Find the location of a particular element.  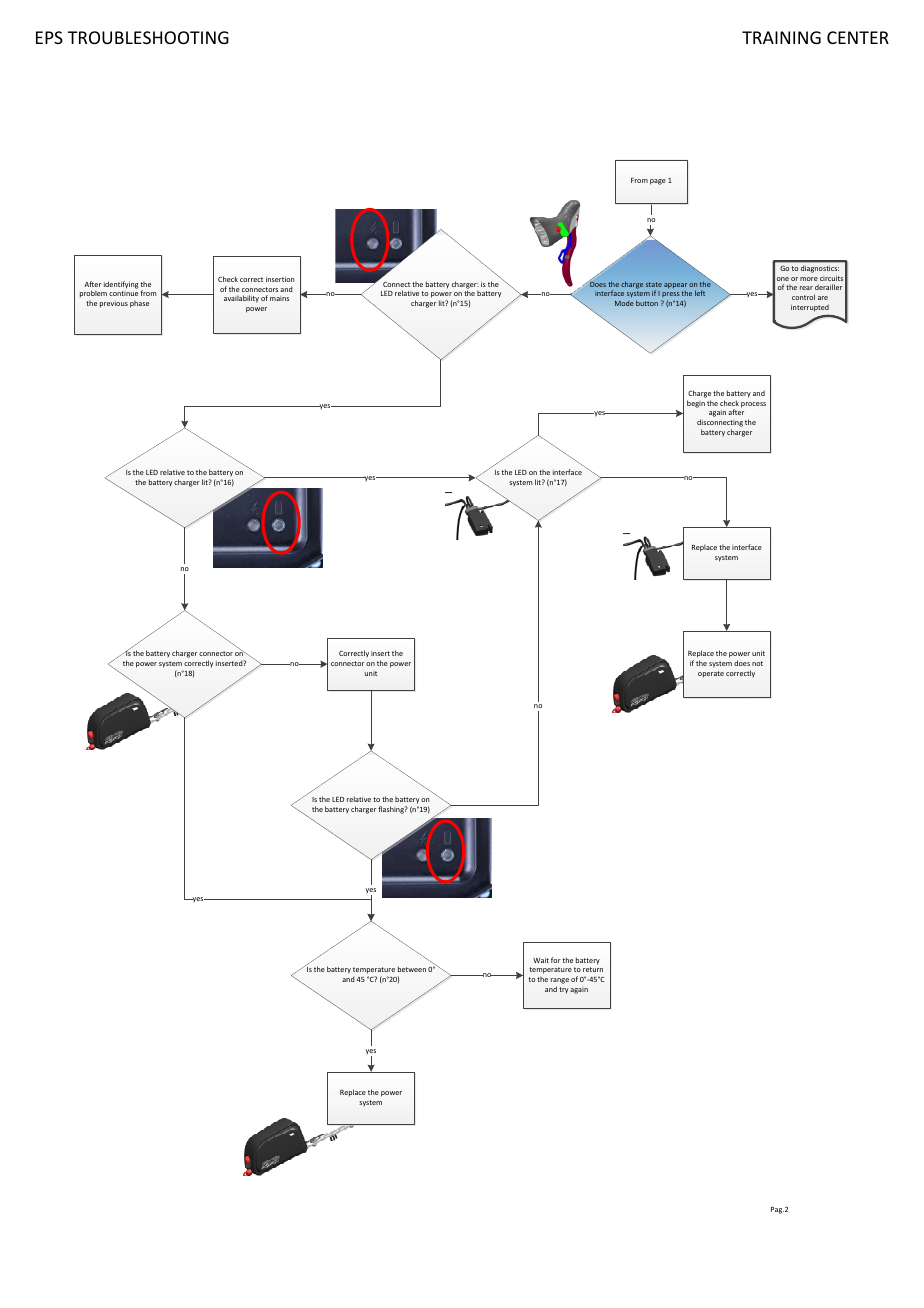

begin is located at coordinates (696, 404).
